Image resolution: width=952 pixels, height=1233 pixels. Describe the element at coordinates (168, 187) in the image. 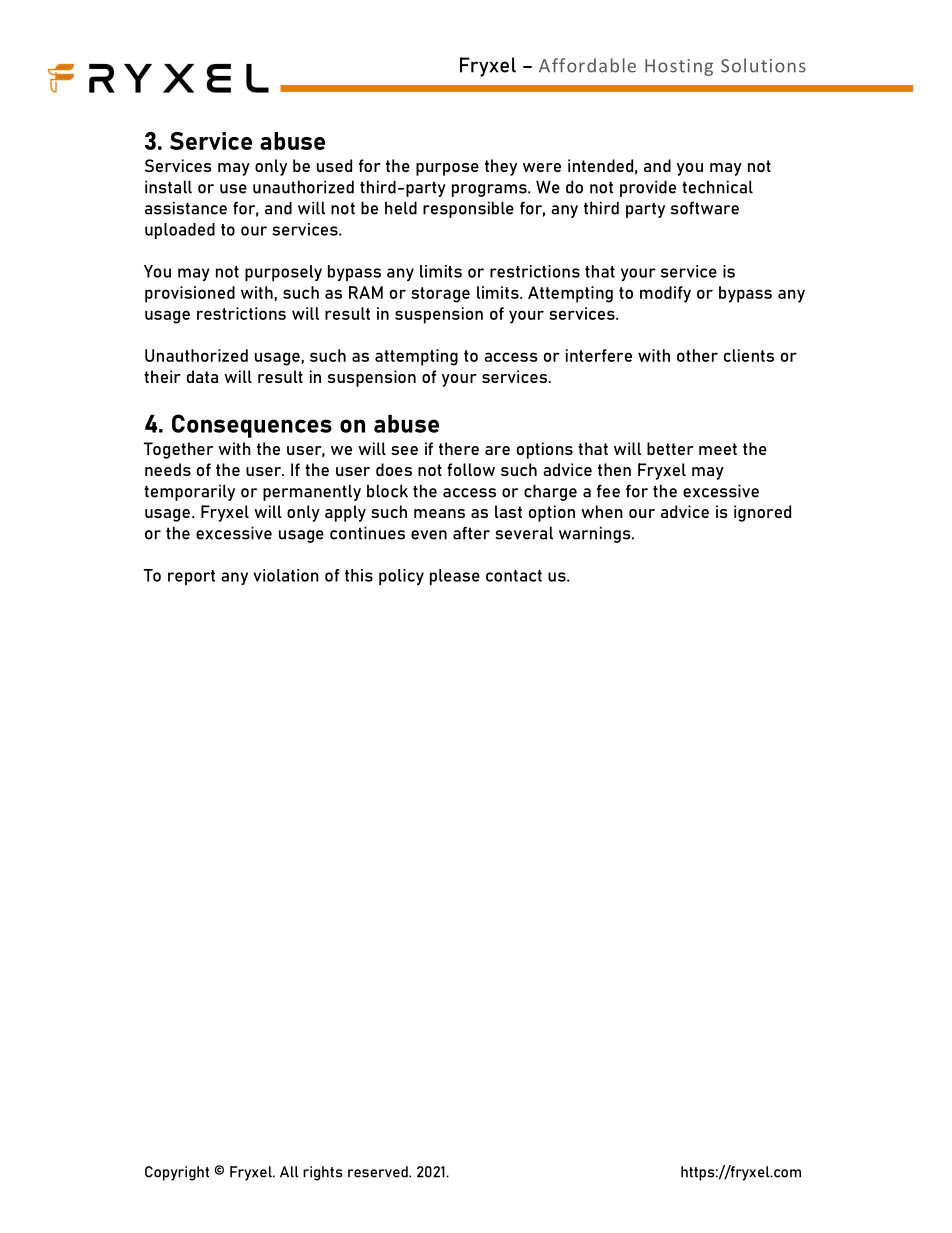

I see `install` at that location.
